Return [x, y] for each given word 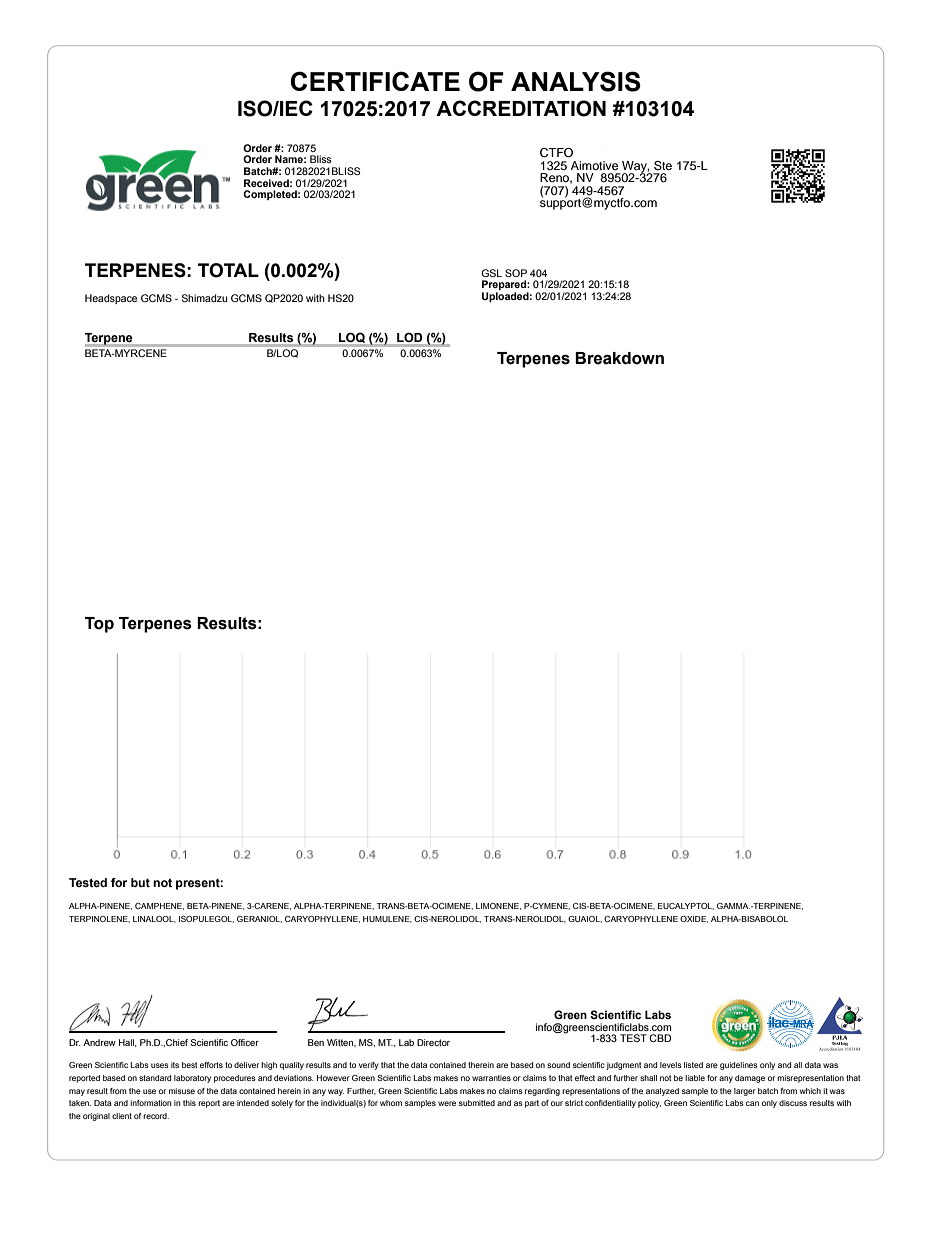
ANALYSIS [576, 81]
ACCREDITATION [521, 108]
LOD [409, 337]
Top [99, 625]
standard [155, 1078]
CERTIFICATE [375, 81]
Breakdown [619, 358]
